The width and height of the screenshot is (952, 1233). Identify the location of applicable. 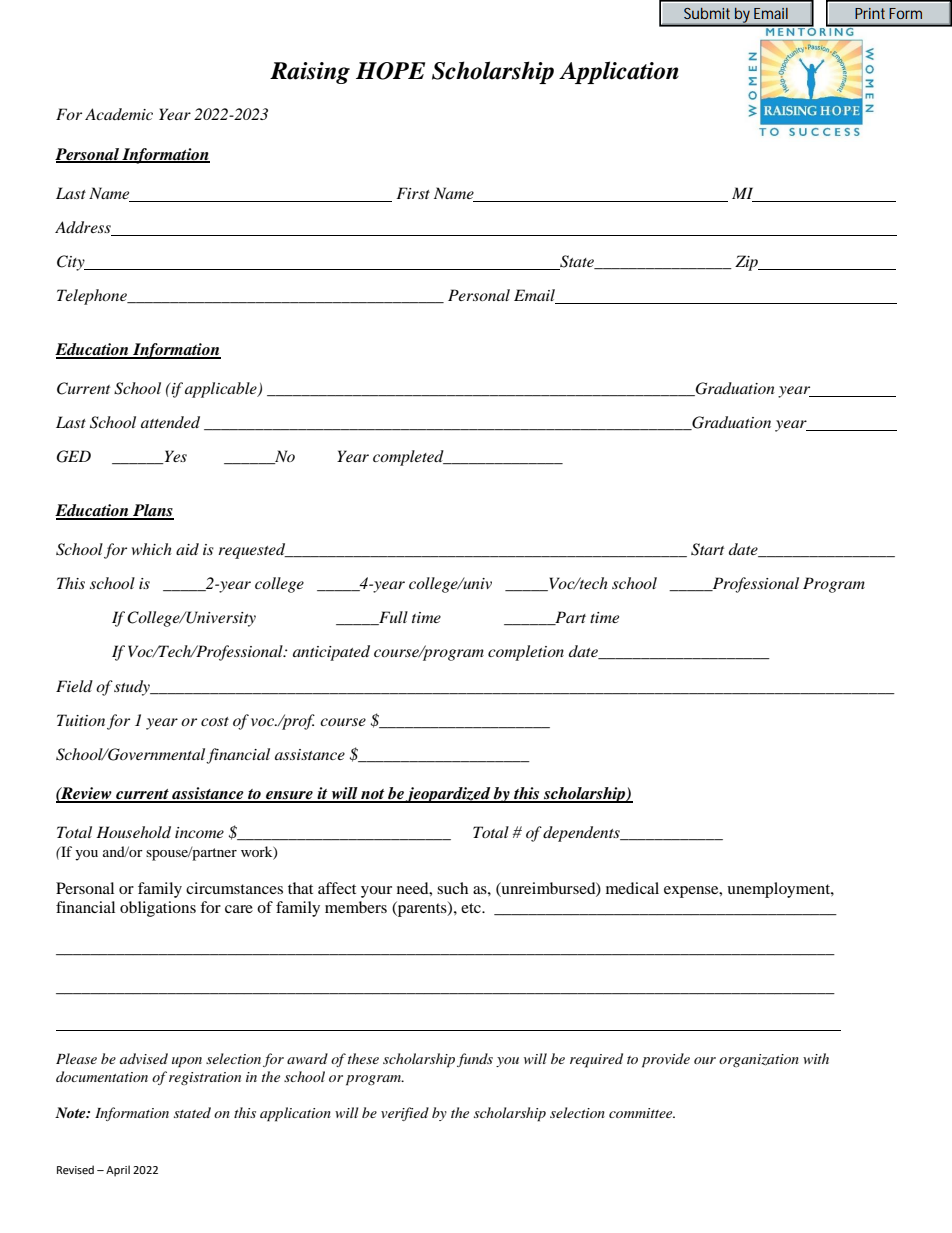
(222, 390).
